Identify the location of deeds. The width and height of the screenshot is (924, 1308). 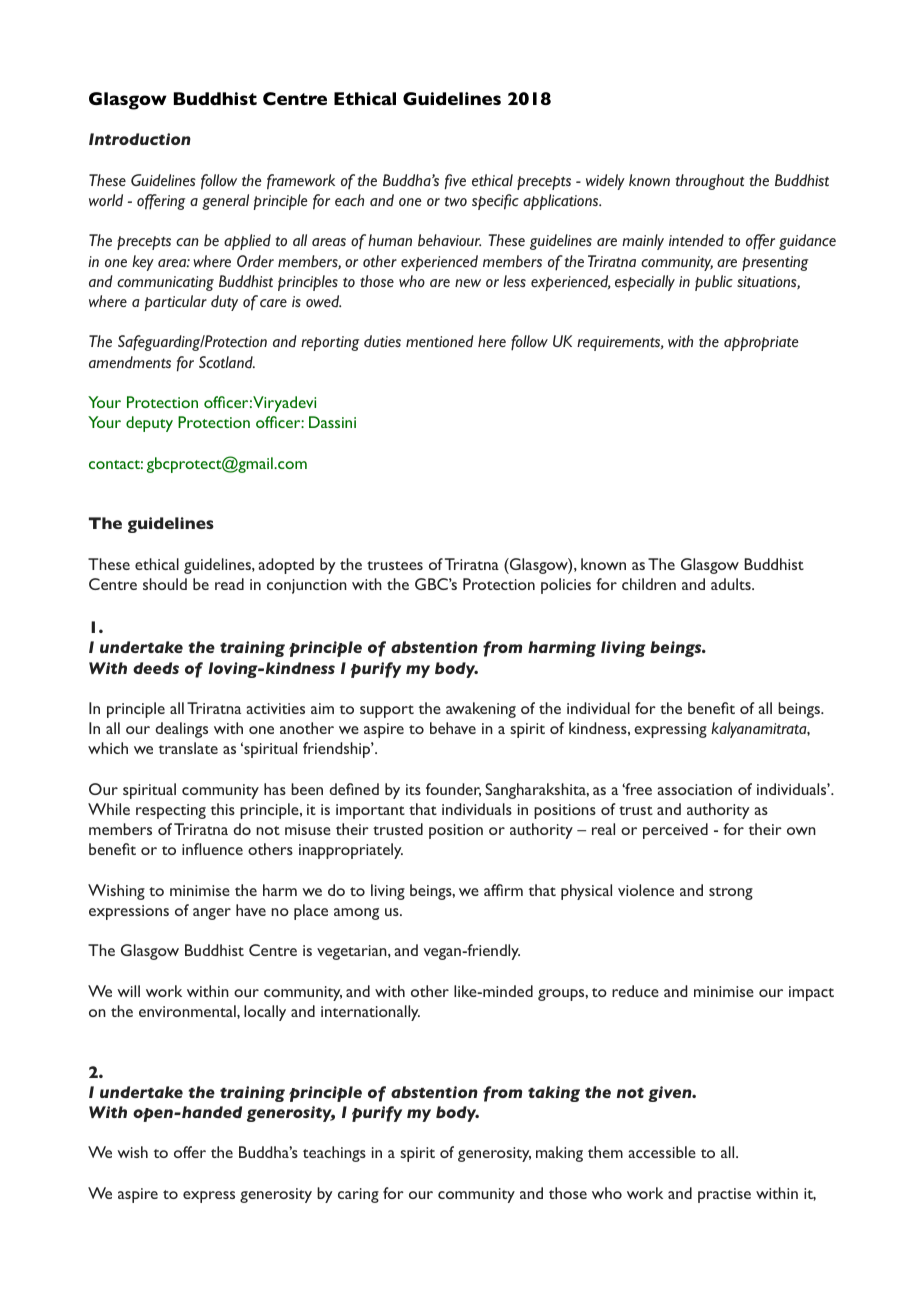
(156, 668).
